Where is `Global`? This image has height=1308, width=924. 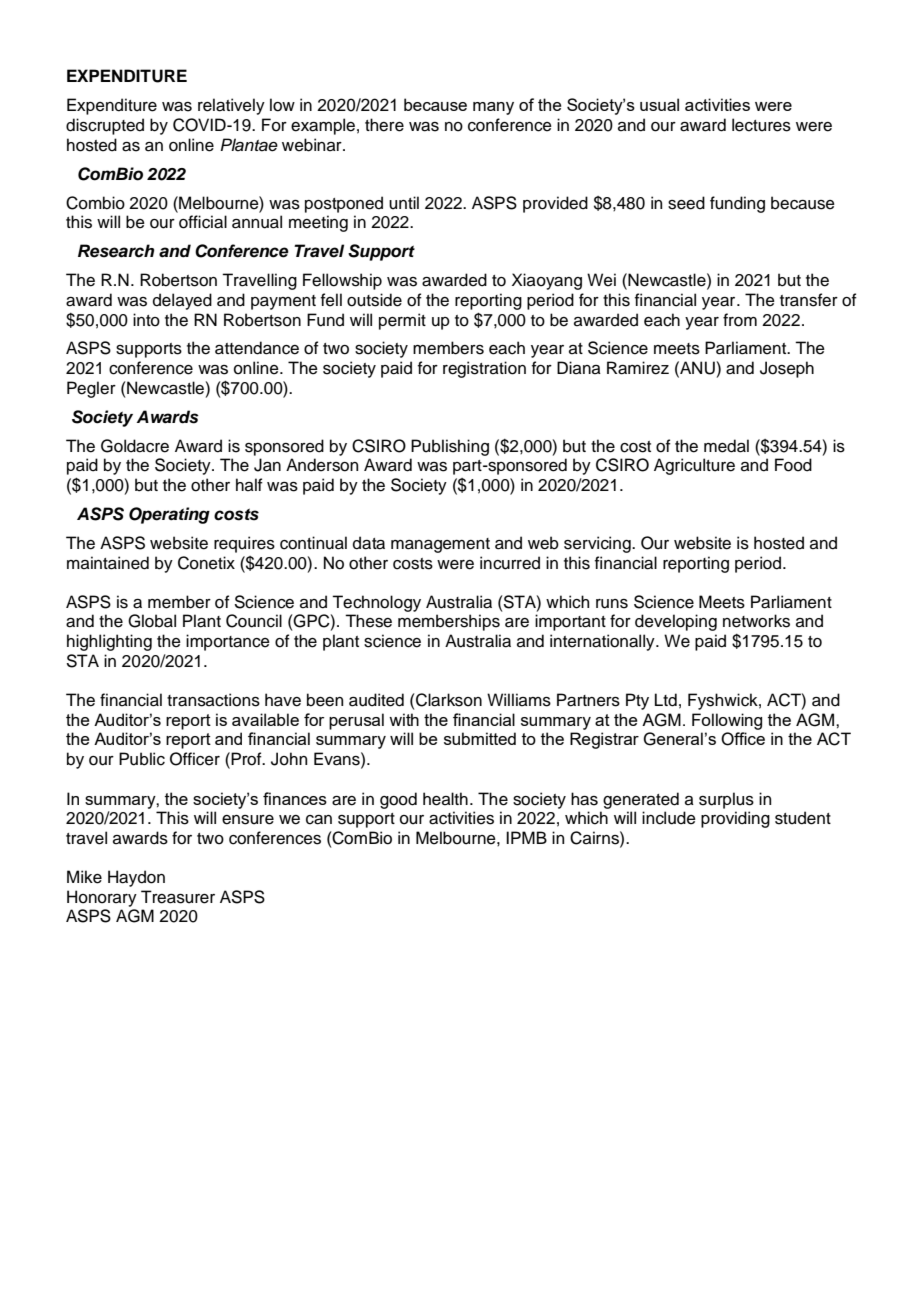
Global is located at coordinates (152, 621).
